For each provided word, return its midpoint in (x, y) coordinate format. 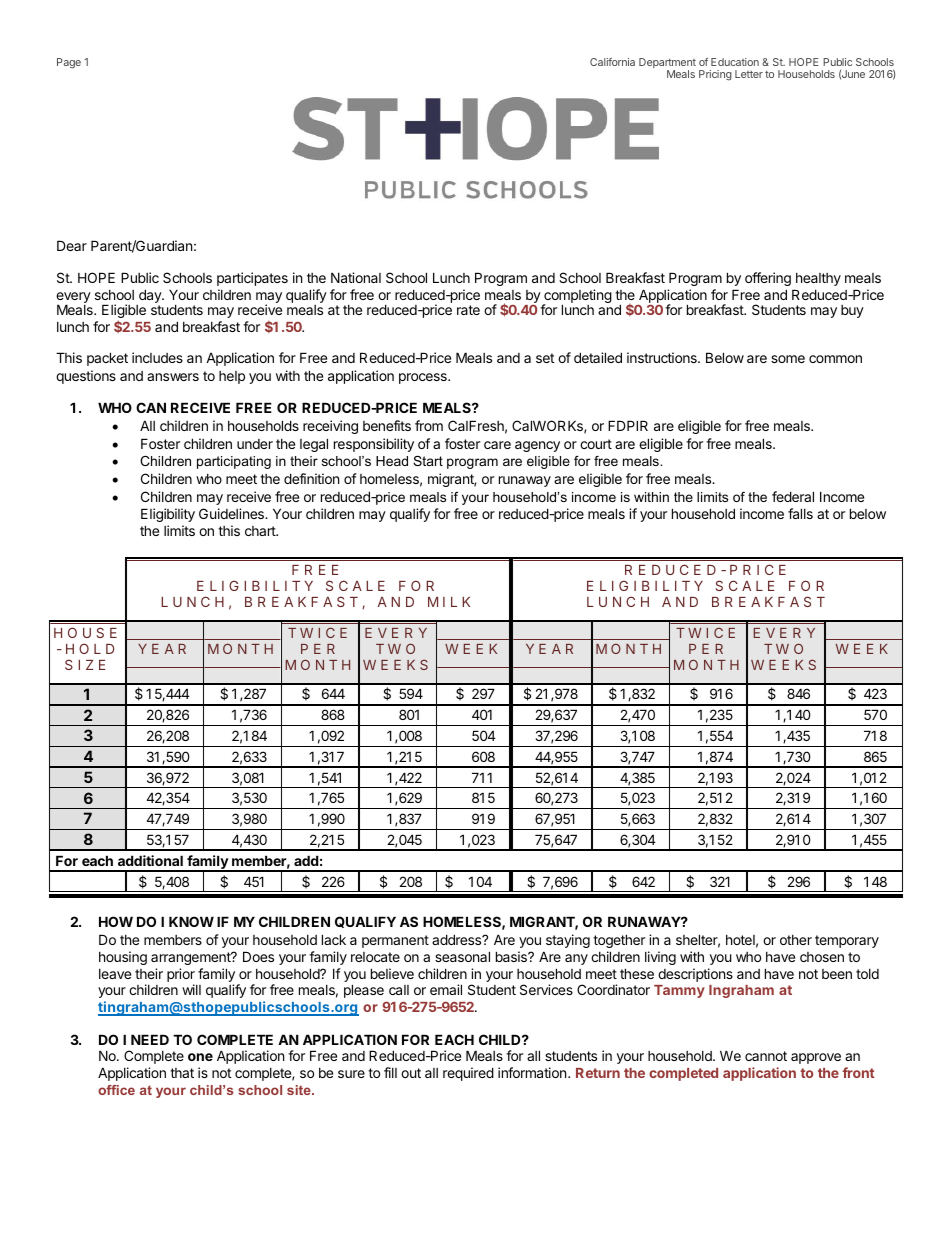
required (468, 1074)
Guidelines (232, 513)
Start (428, 461)
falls (800, 513)
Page (69, 63)
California (612, 62)
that (182, 1073)
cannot (766, 1056)
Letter (749, 74)
